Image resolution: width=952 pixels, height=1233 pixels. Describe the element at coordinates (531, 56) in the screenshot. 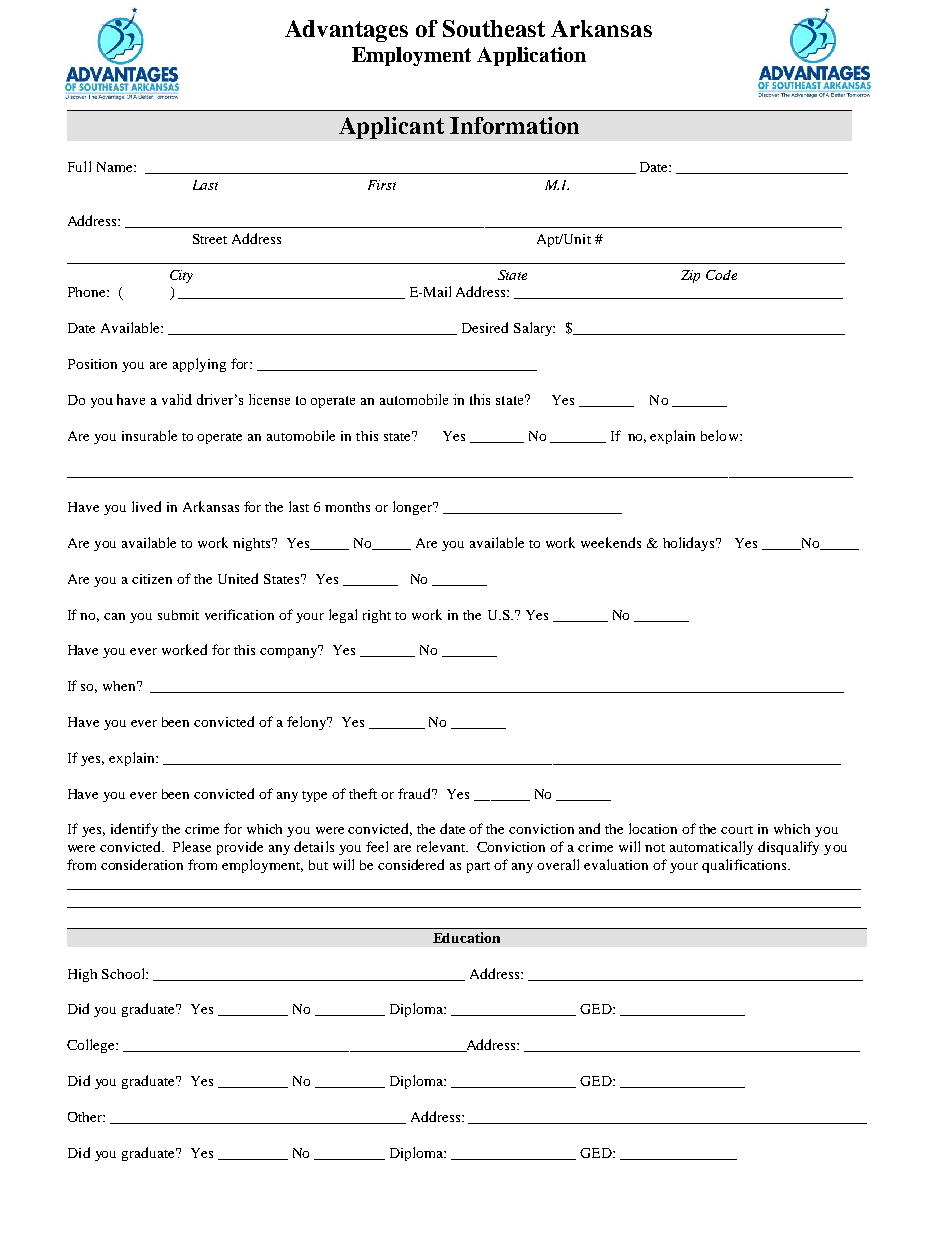

I see `Application` at that location.
